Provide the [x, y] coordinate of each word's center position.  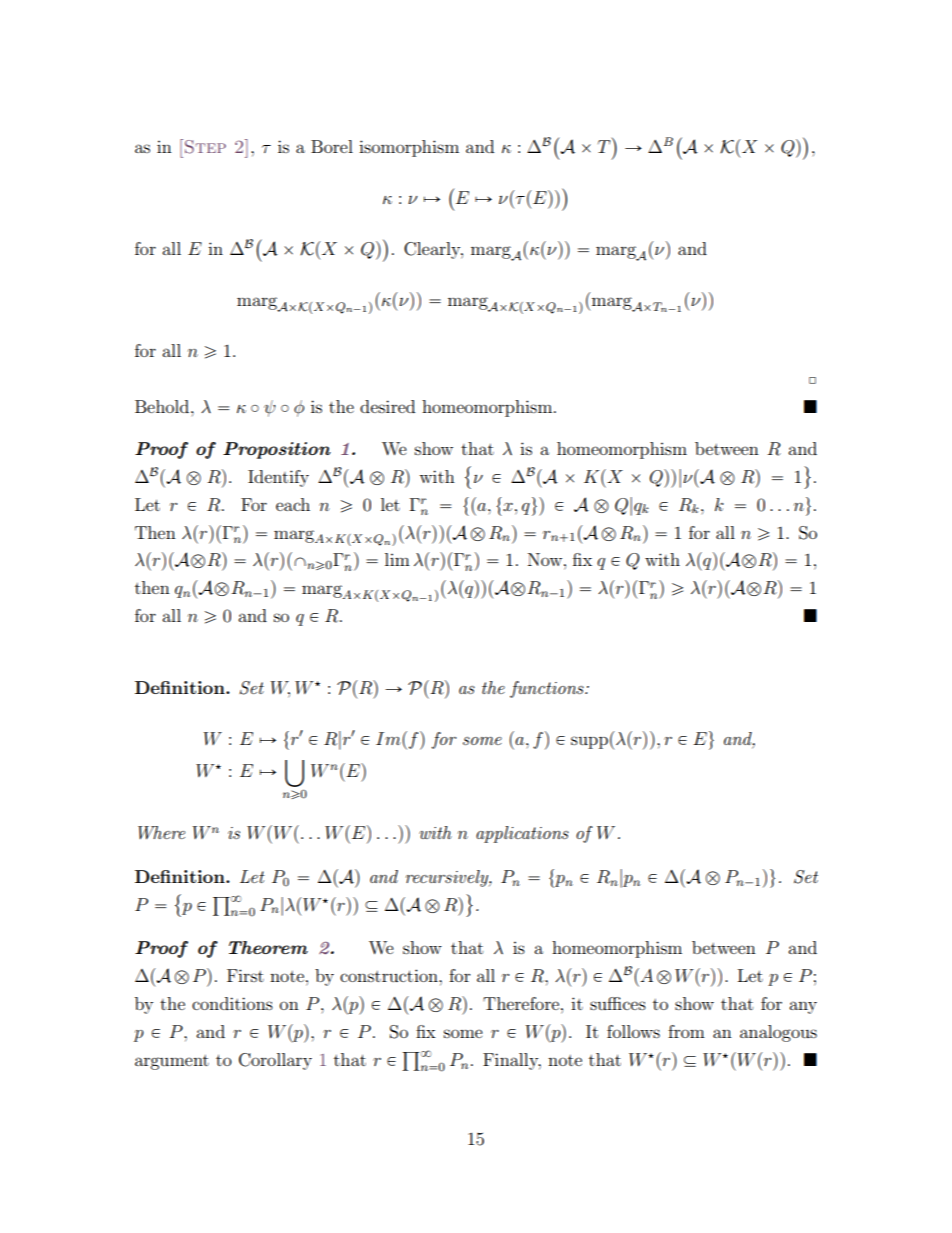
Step [205, 147]
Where [161, 833]
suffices [618, 1003]
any [803, 1007]
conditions [232, 1003]
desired [387, 406]
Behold [163, 406]
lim [397, 559]
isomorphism [409, 148]
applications [522, 834]
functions [548, 689]
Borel [332, 146]
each [293, 504]
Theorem [268, 947]
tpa [476, 506]
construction [390, 975]
